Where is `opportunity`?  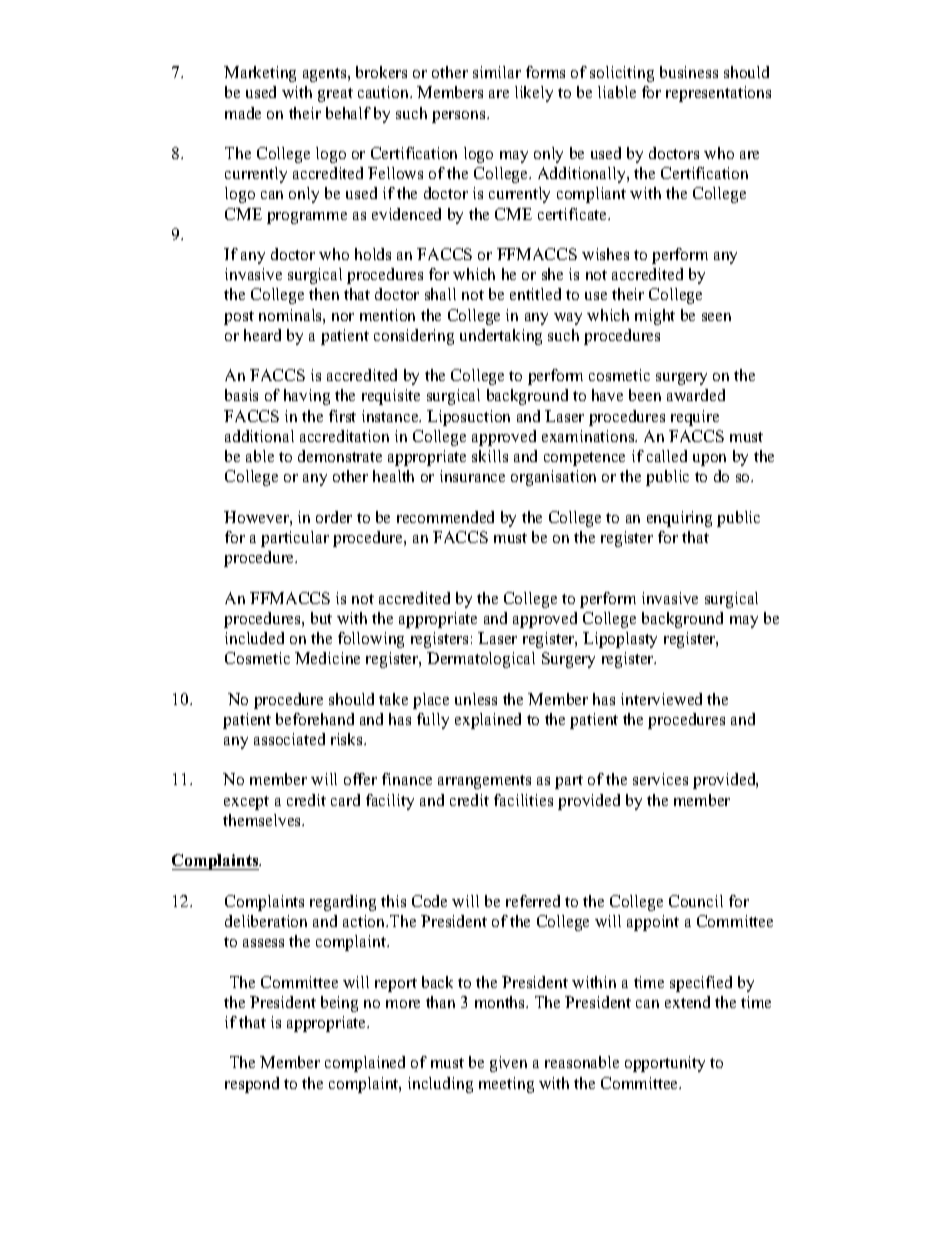 opportunity is located at coordinates (665, 1064).
